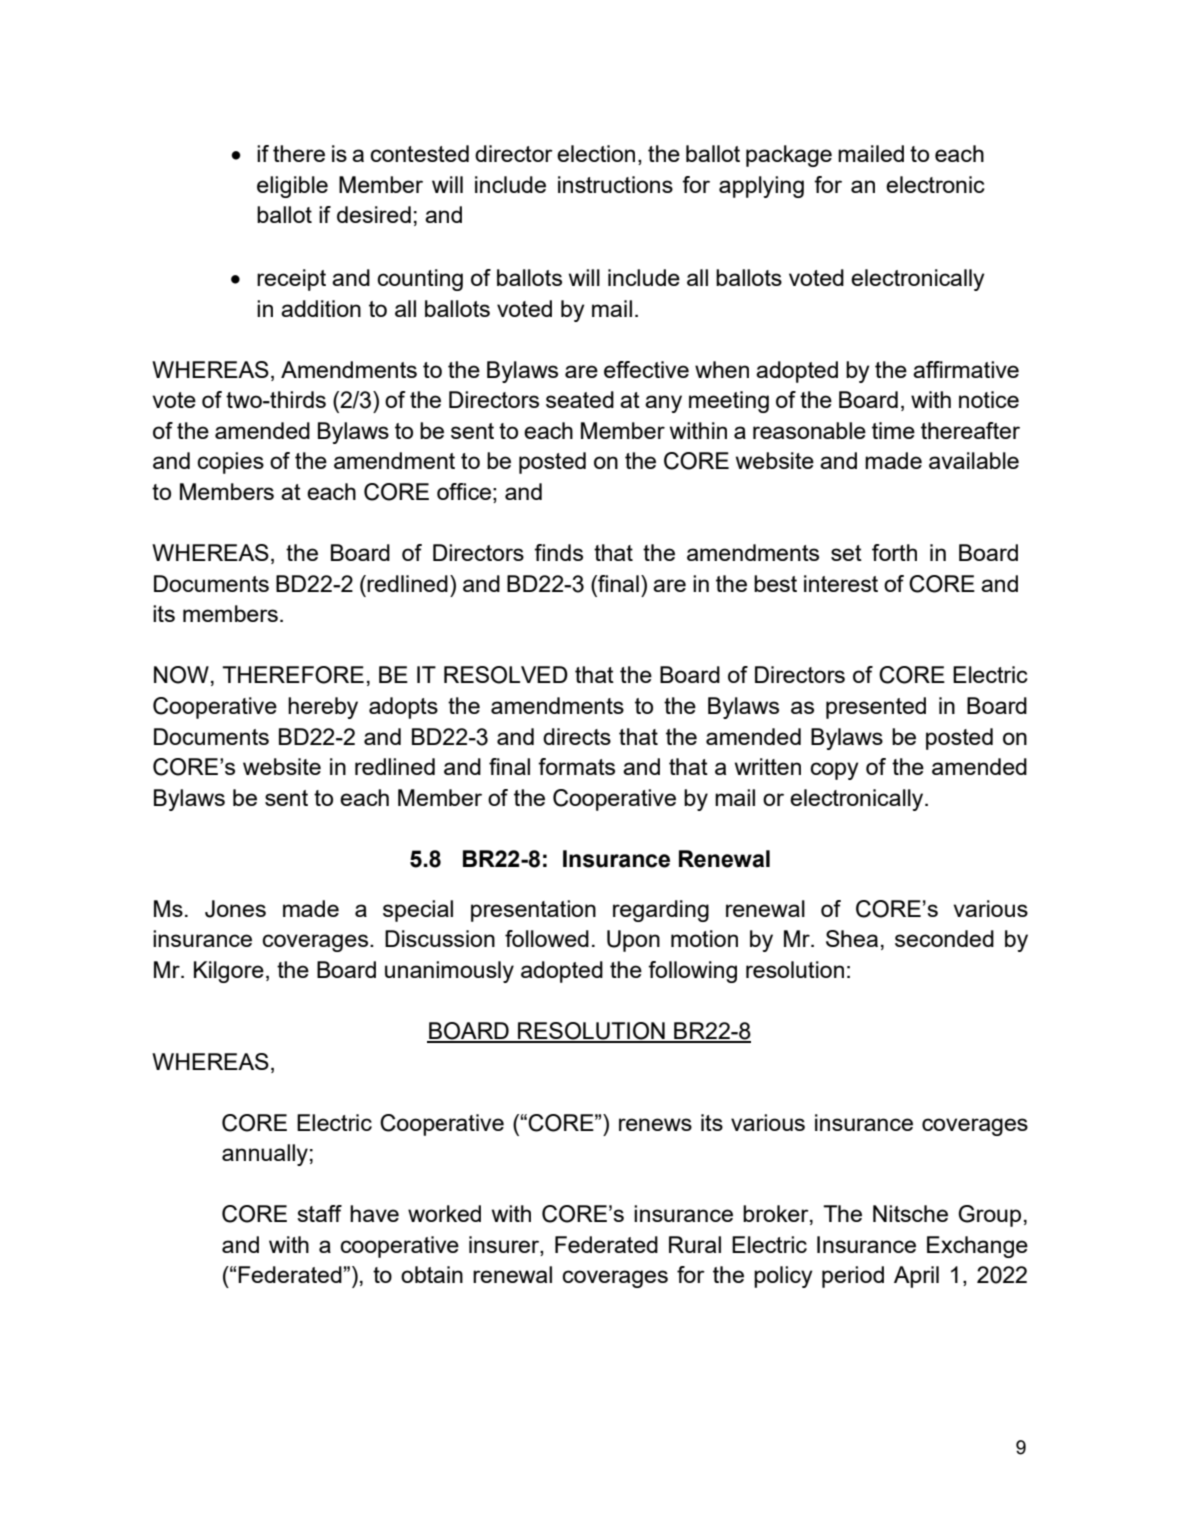 The width and height of the document is (1179, 1526). I want to click on copy, so click(834, 771).
